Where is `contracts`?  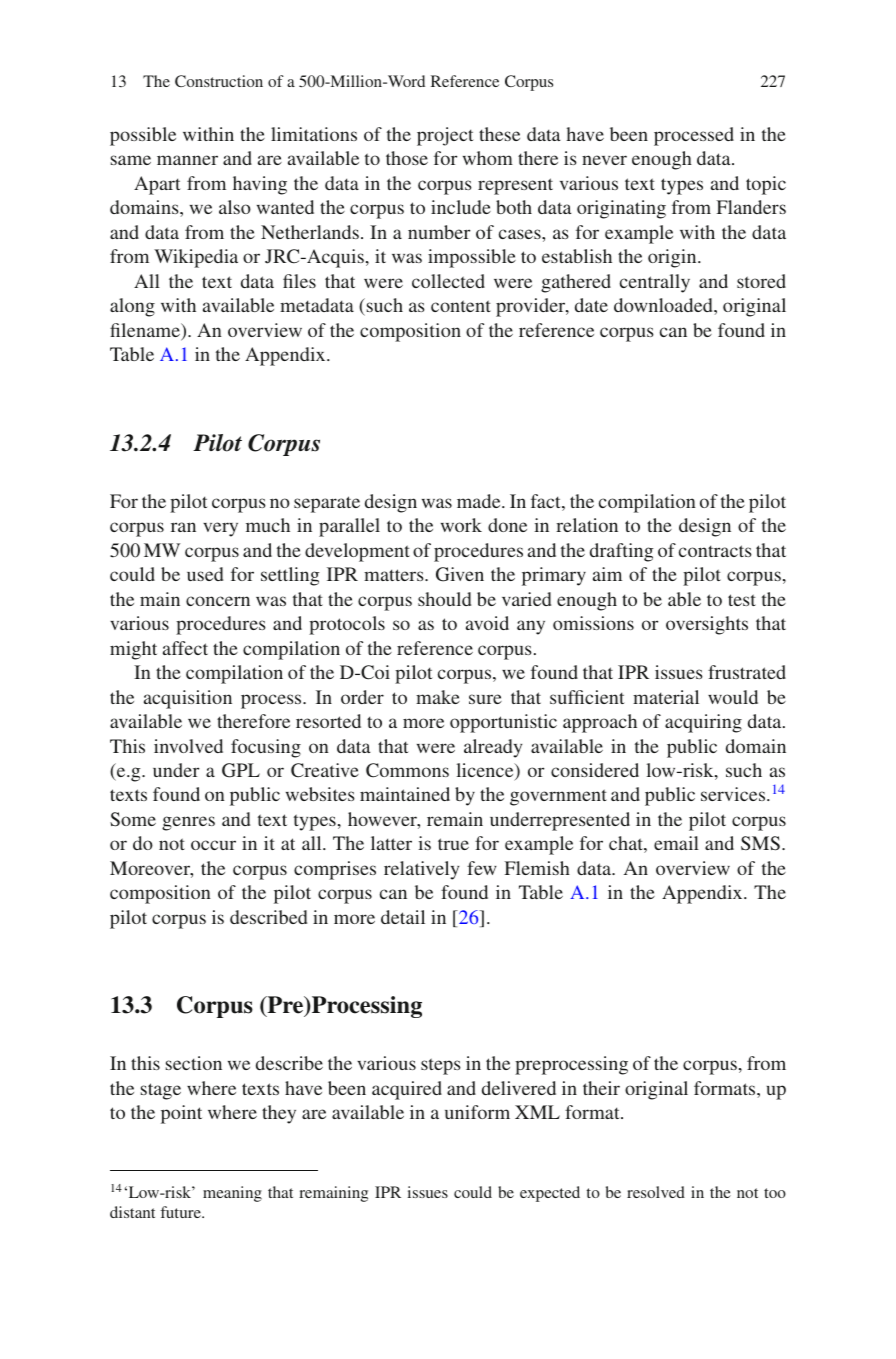 contracts is located at coordinates (715, 551).
